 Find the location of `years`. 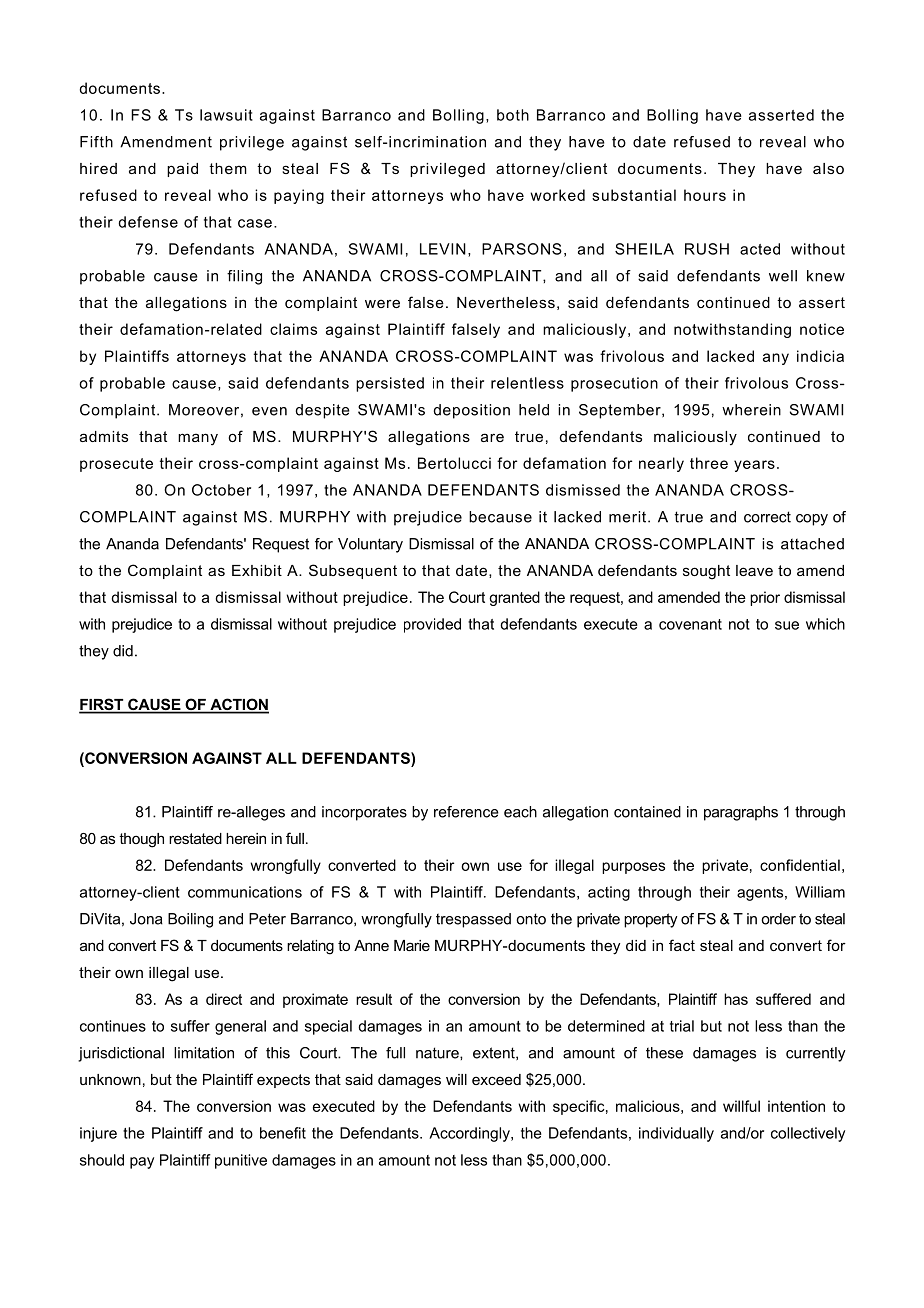

years is located at coordinates (754, 466).
